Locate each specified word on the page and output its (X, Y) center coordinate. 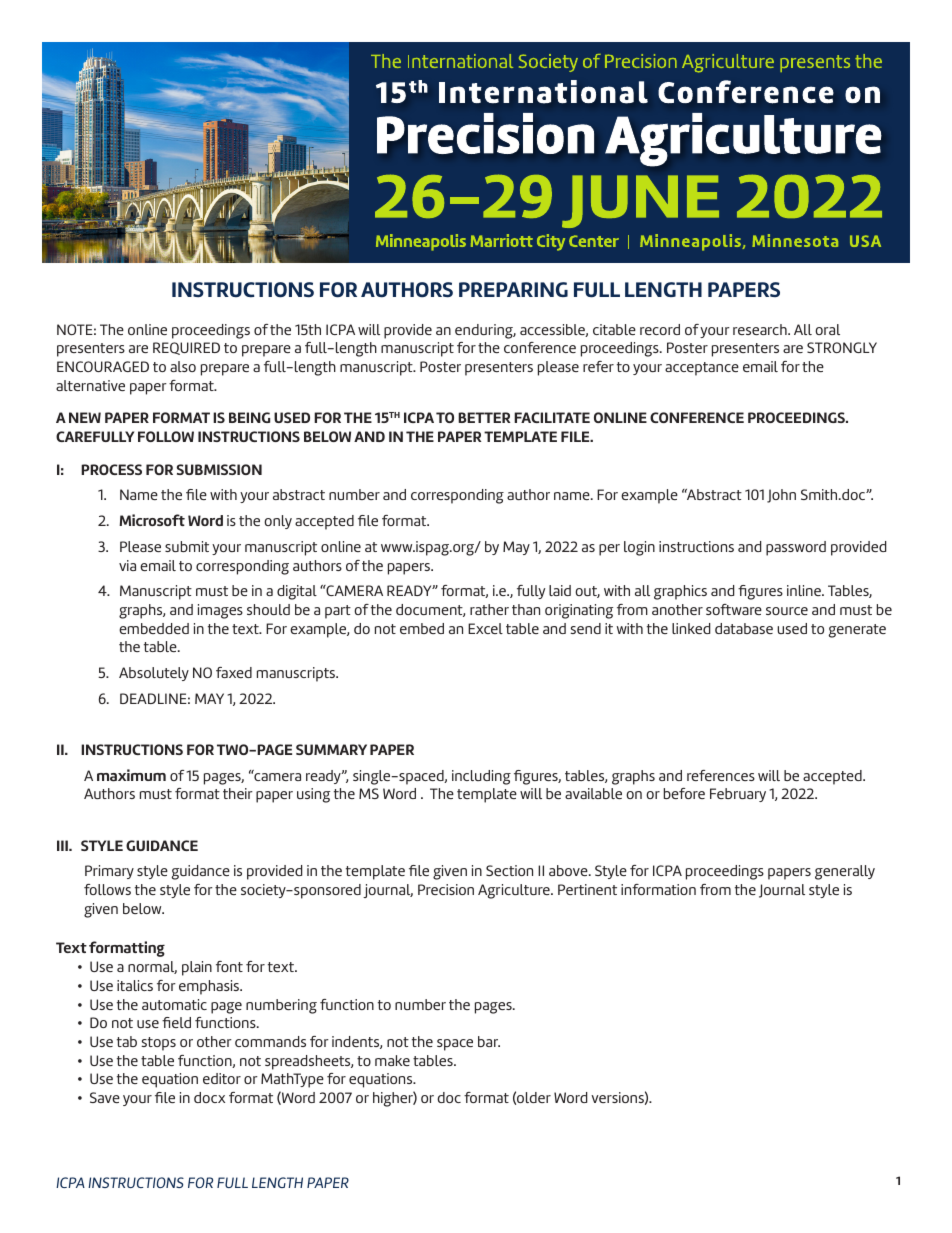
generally (845, 872)
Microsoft (152, 520)
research (761, 329)
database (744, 628)
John (781, 496)
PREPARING (513, 289)
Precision (446, 889)
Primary (109, 872)
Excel (485, 628)
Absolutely (154, 674)
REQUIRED (186, 348)
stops (158, 1044)
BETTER (484, 417)
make (392, 1060)
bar (489, 1041)
